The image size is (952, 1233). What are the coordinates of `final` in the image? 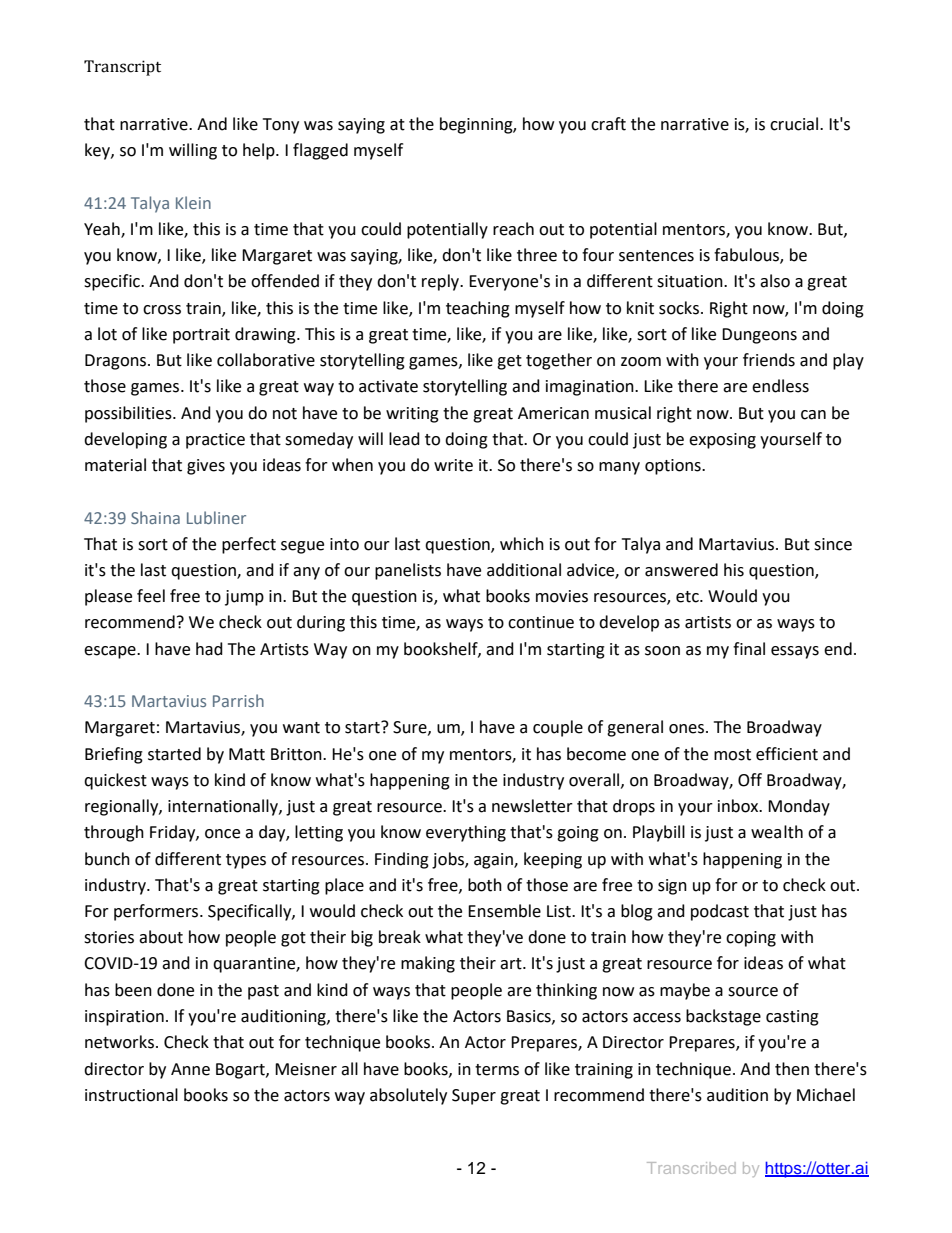 It's located at (749, 649).
